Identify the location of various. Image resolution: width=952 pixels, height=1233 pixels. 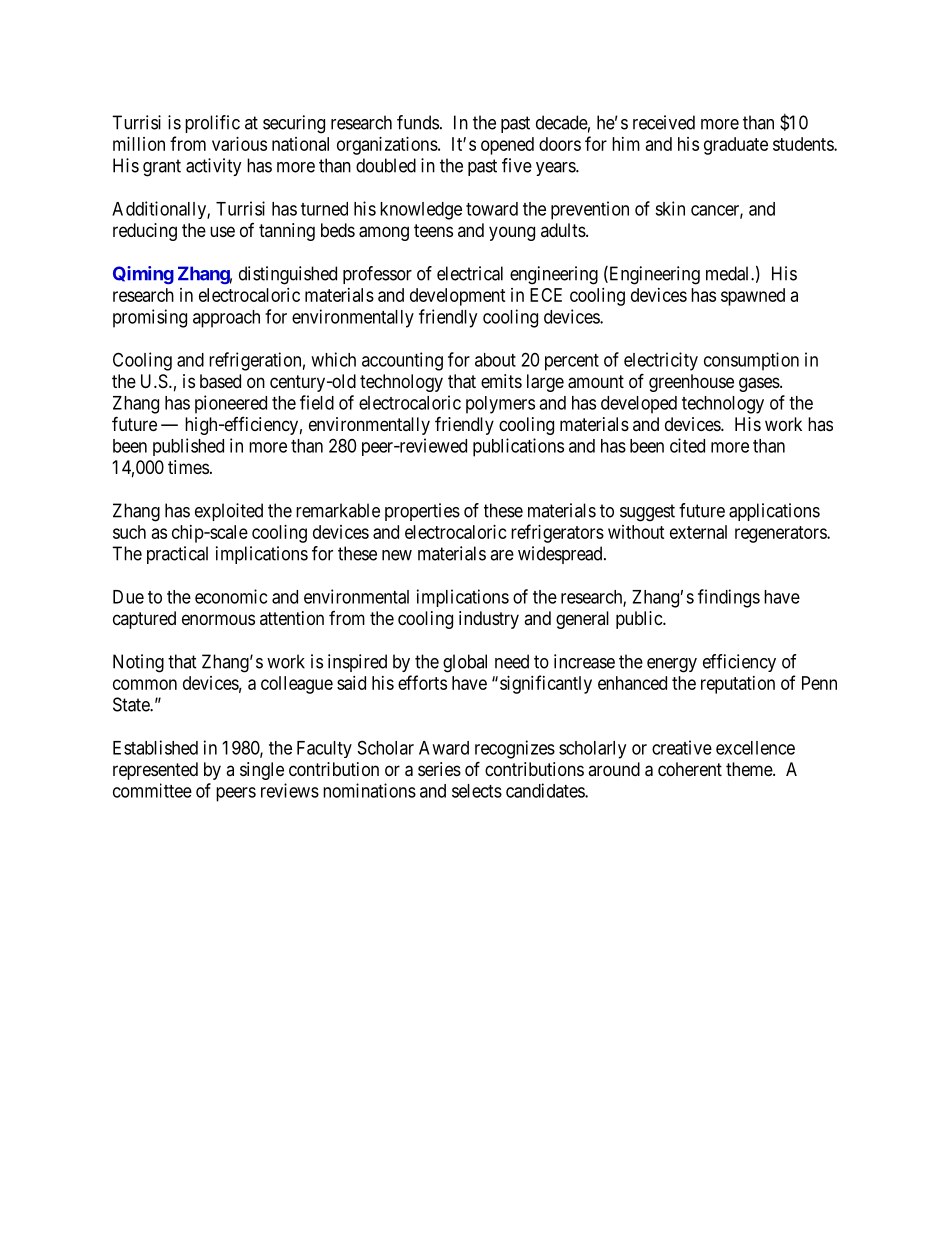
(239, 144).
